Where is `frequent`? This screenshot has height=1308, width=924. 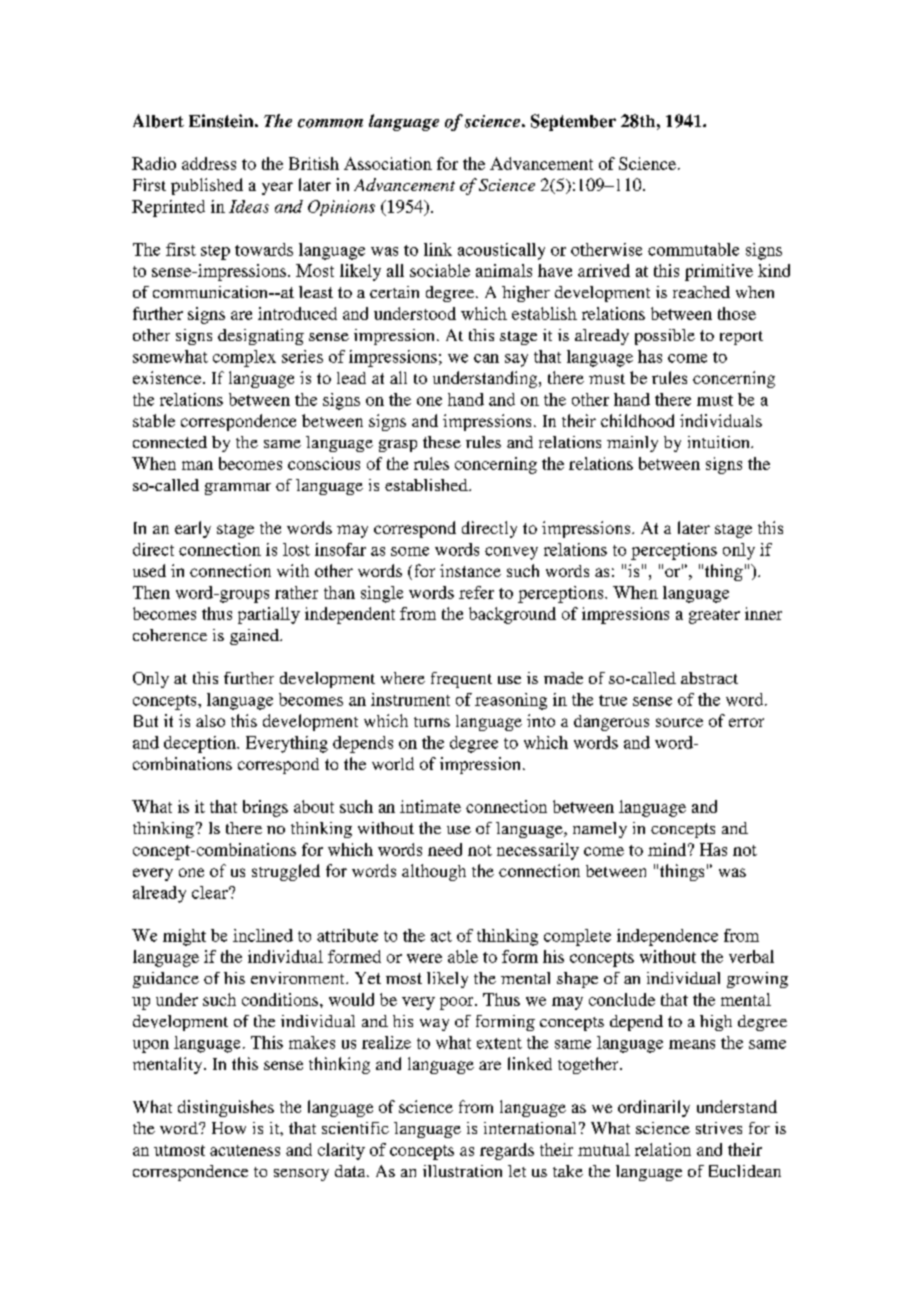
frequent is located at coordinates (461, 680).
